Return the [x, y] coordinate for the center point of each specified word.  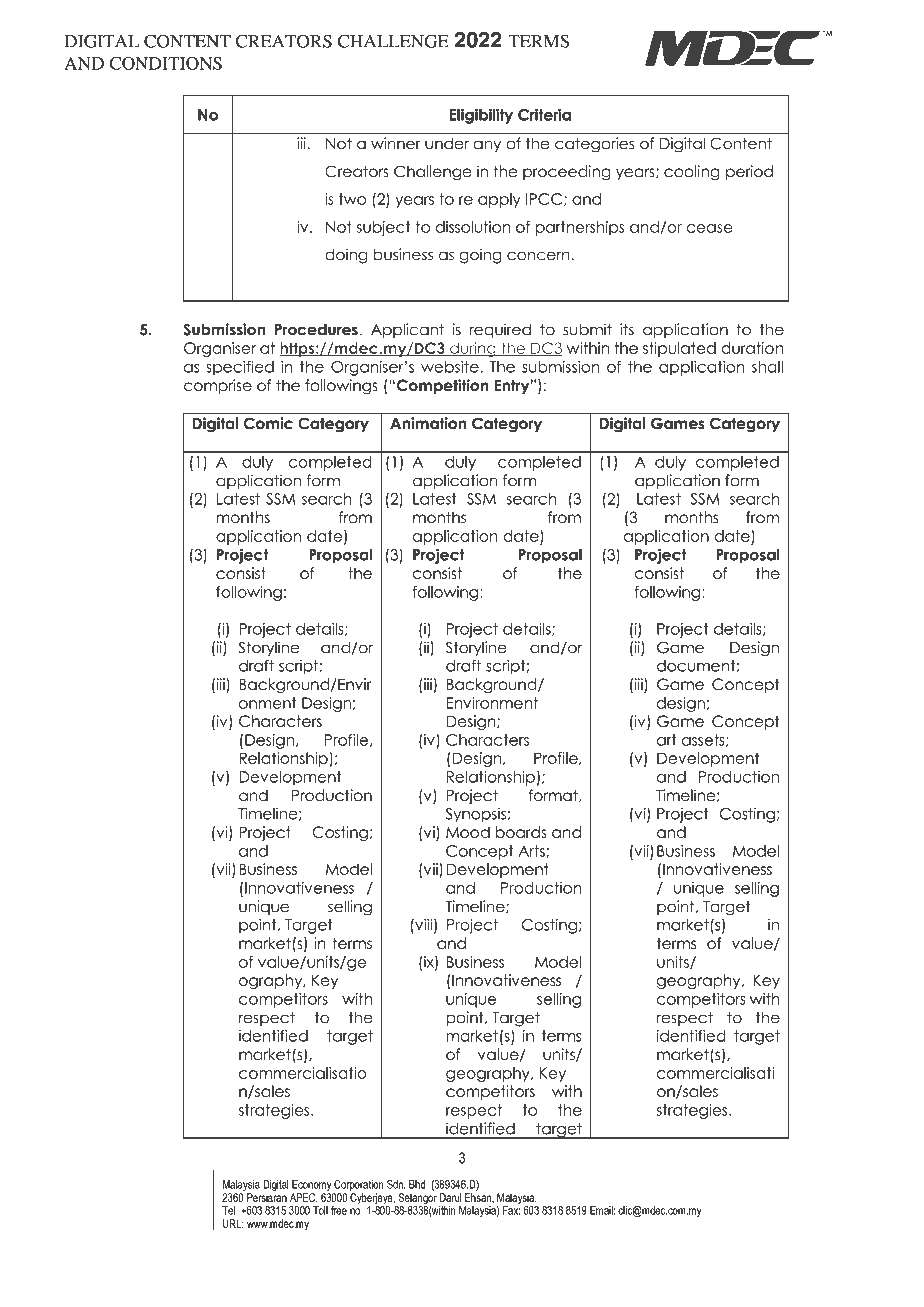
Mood [468, 832]
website [451, 367]
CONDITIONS [166, 63]
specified [240, 368]
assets [704, 740]
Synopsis [476, 815]
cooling [692, 173]
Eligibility [481, 116]
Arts [533, 851]
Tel [228, 1210]
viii [424, 925]
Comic [268, 423]
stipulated [679, 349]
